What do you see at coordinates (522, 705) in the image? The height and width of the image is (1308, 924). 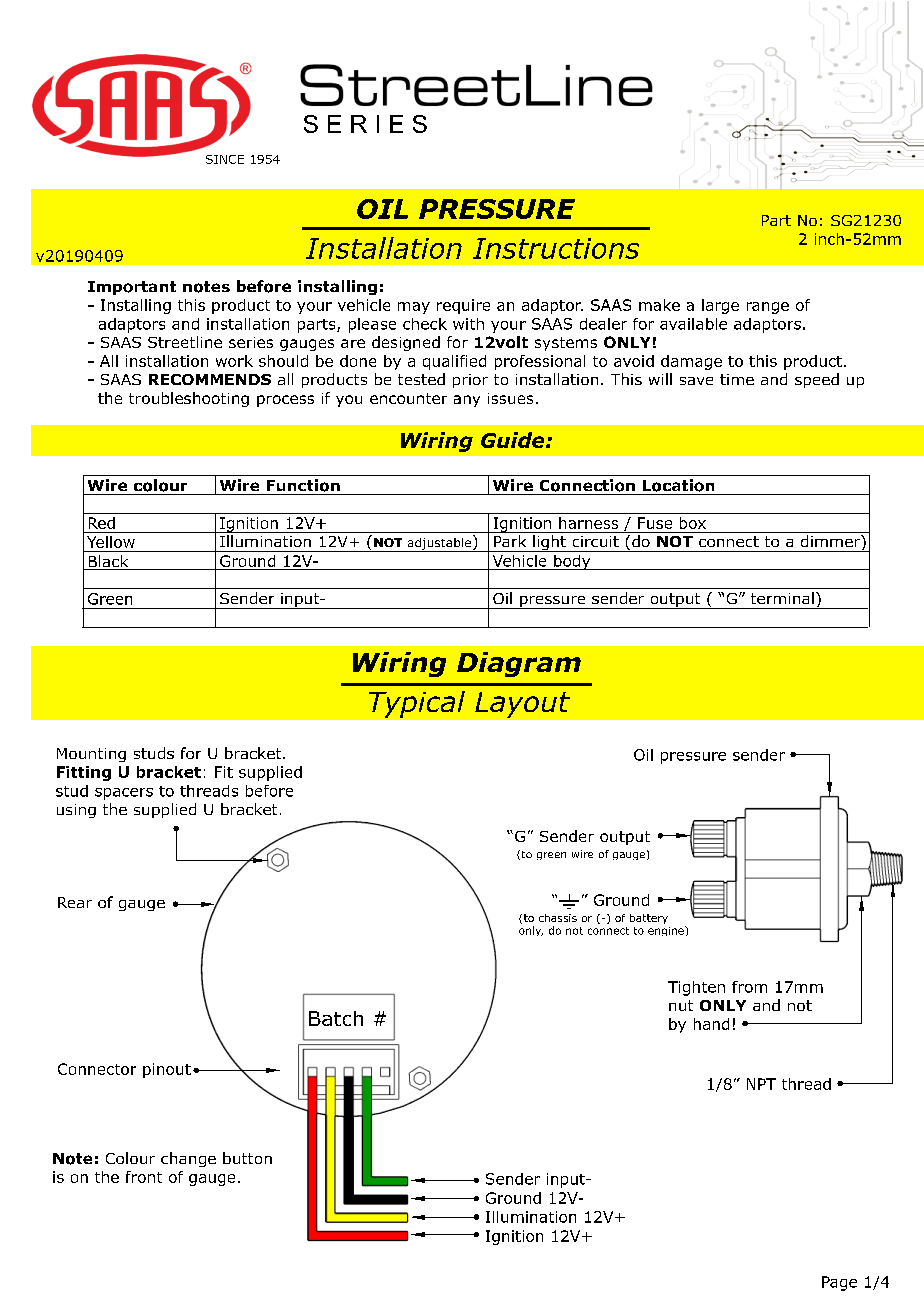 I see `Layout` at bounding box center [522, 705].
